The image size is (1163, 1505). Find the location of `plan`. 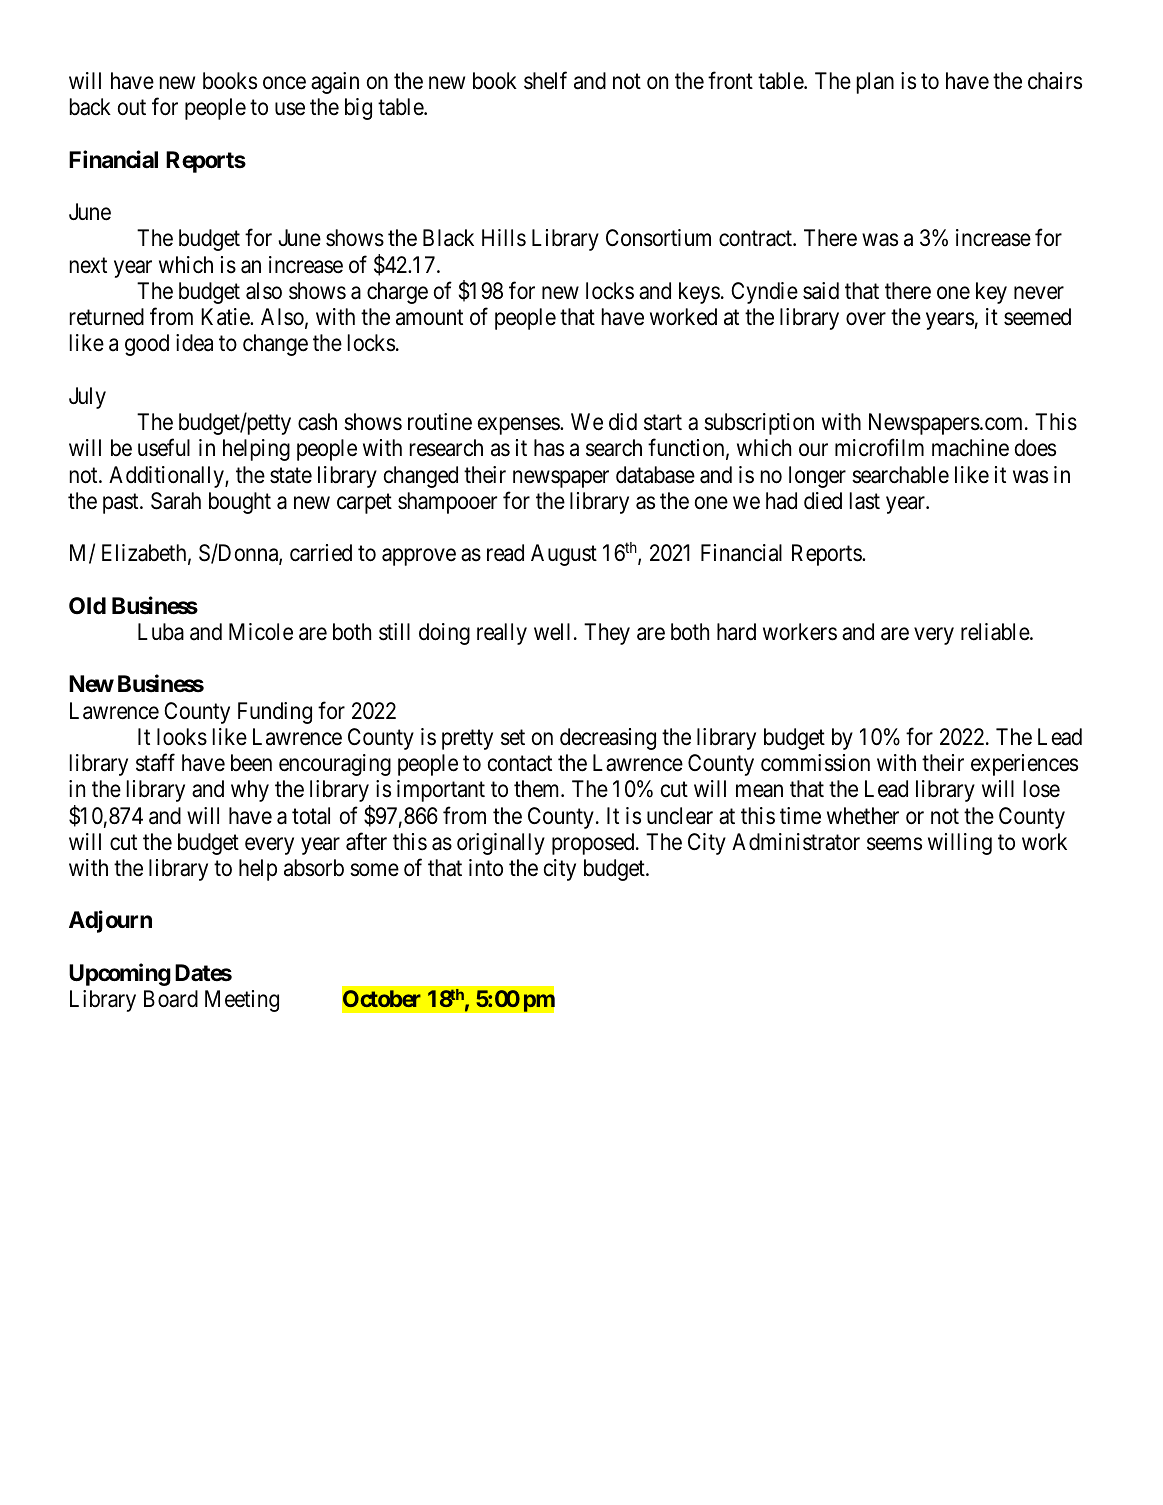

plan is located at coordinates (875, 83).
